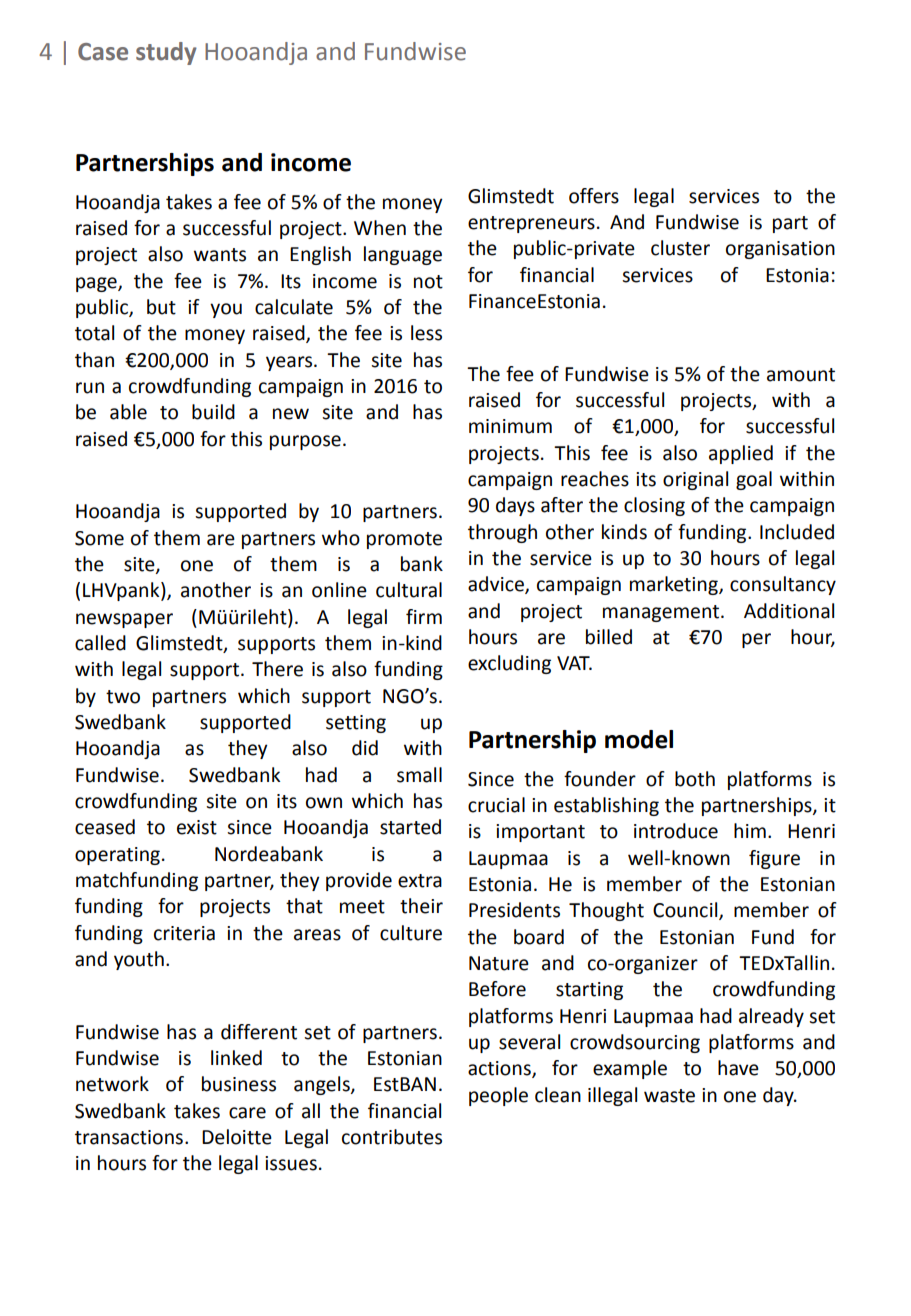  Describe the element at coordinates (801, 375) in the screenshot. I see `amount` at that location.
